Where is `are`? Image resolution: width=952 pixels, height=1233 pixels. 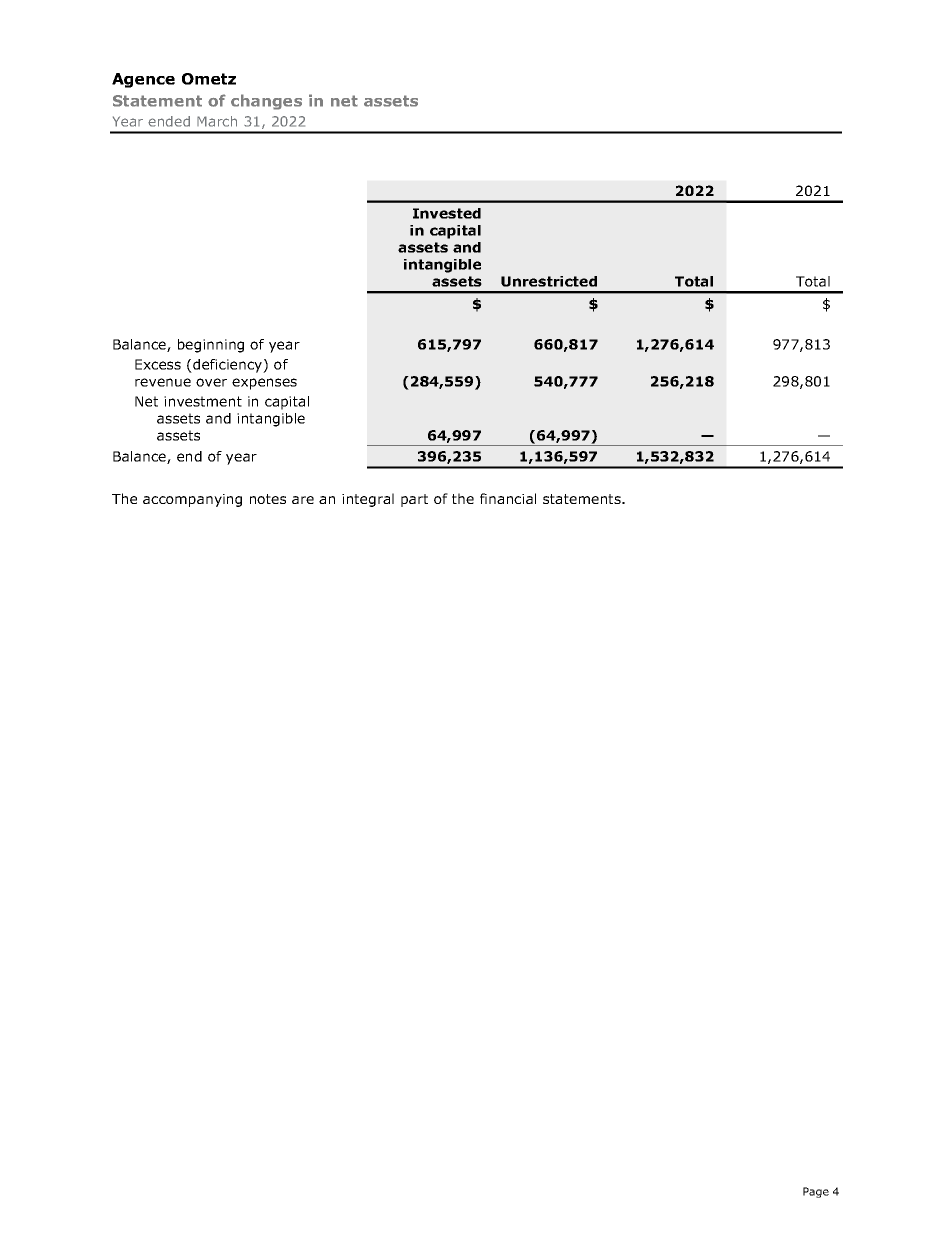
are is located at coordinates (303, 500).
